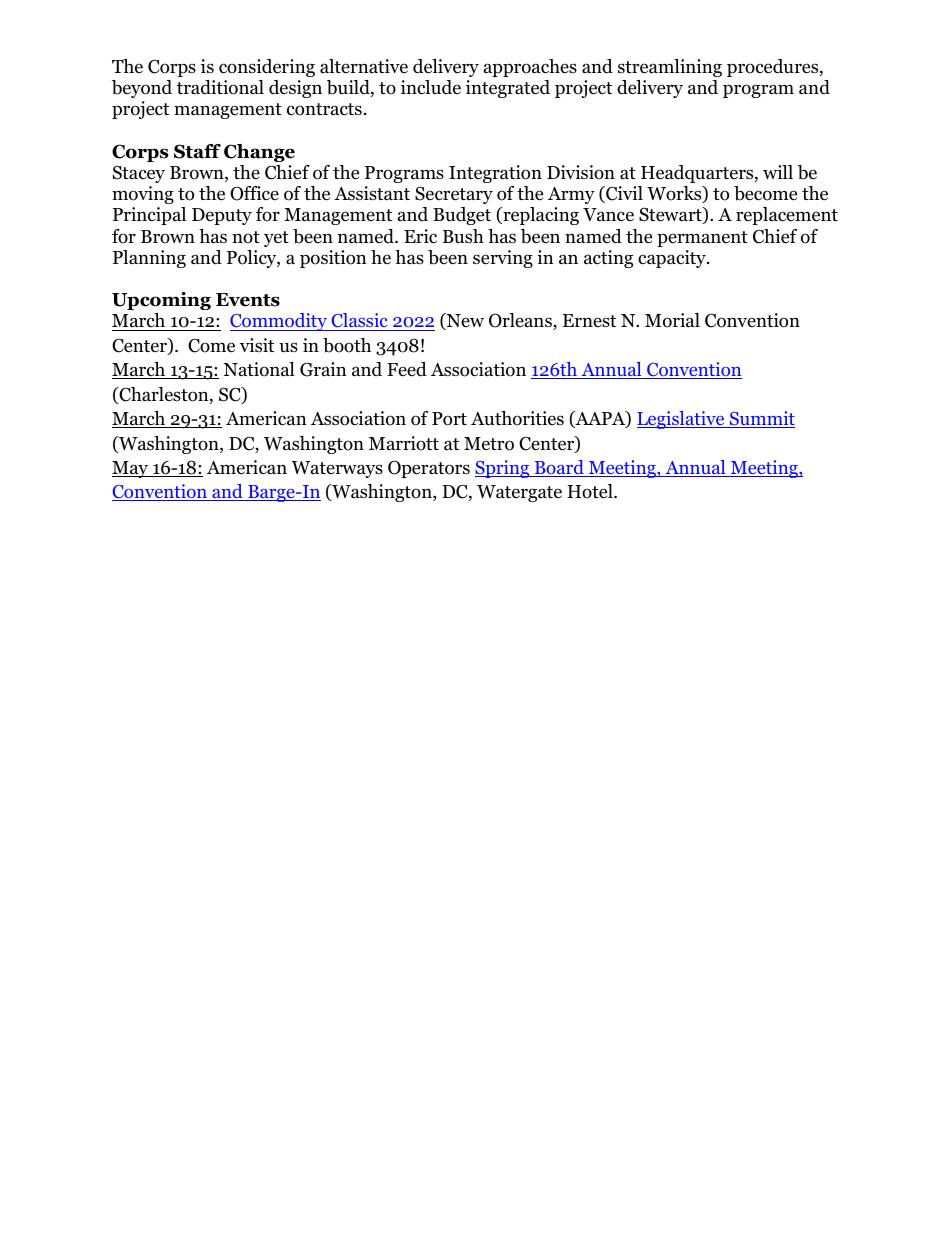  I want to click on include, so click(431, 87).
